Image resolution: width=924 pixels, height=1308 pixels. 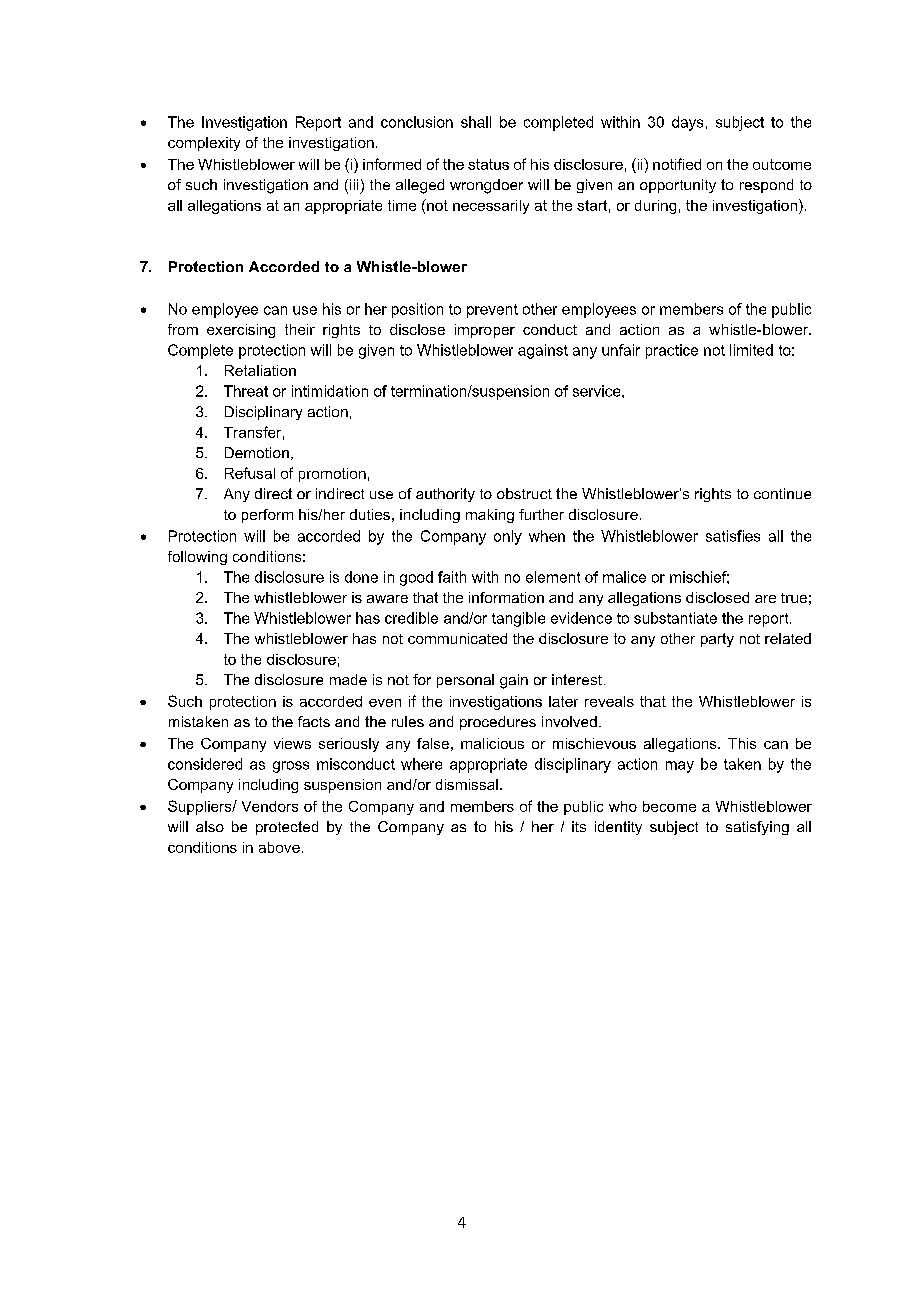 I want to click on status, so click(x=488, y=164).
